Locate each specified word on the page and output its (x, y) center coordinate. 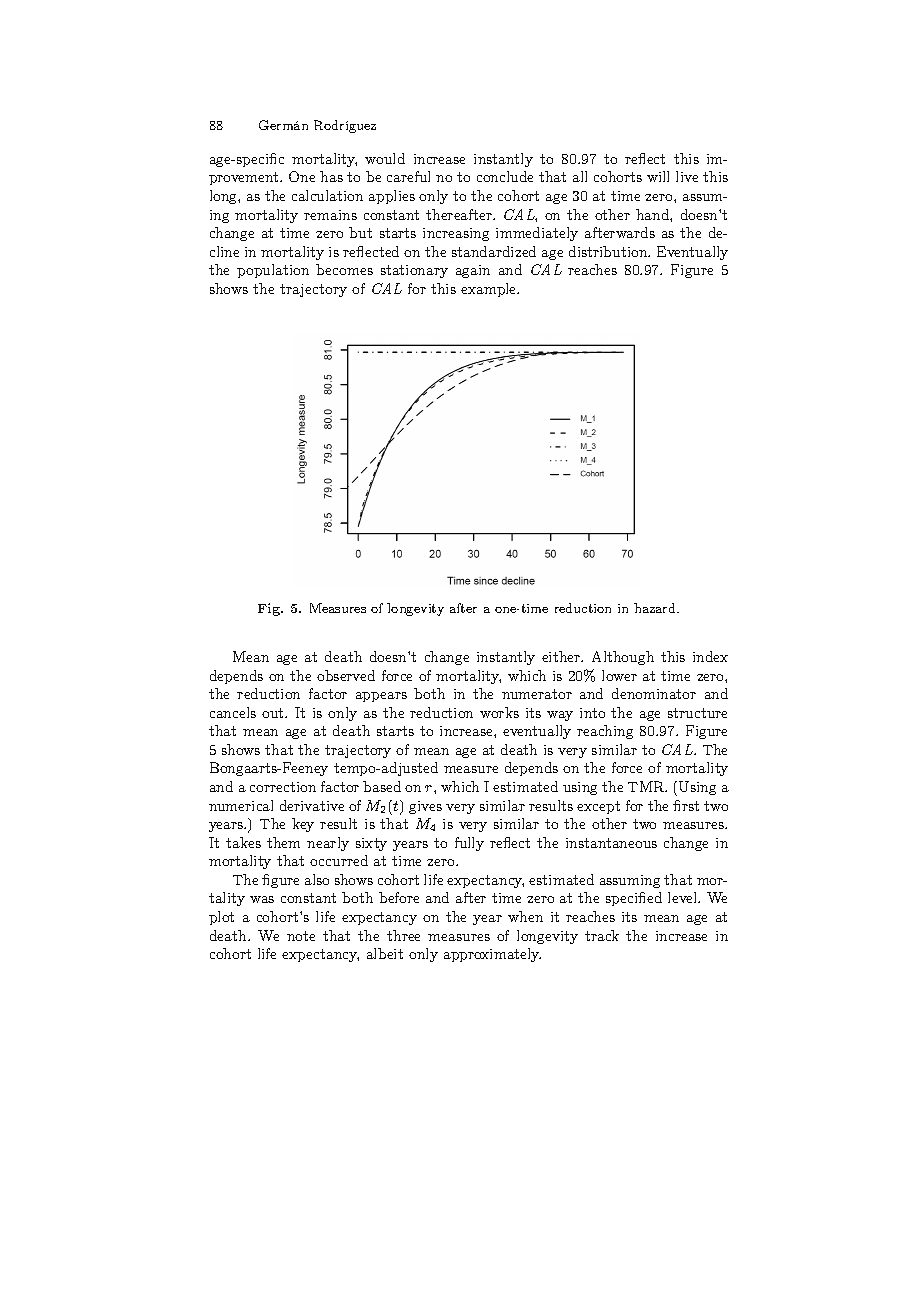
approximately (492, 955)
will (658, 176)
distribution (609, 251)
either (562, 656)
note (301, 936)
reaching (605, 732)
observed (346, 675)
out (274, 713)
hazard (656, 608)
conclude (505, 176)
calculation (327, 195)
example (490, 290)
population (273, 271)
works (499, 712)
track (602, 935)
